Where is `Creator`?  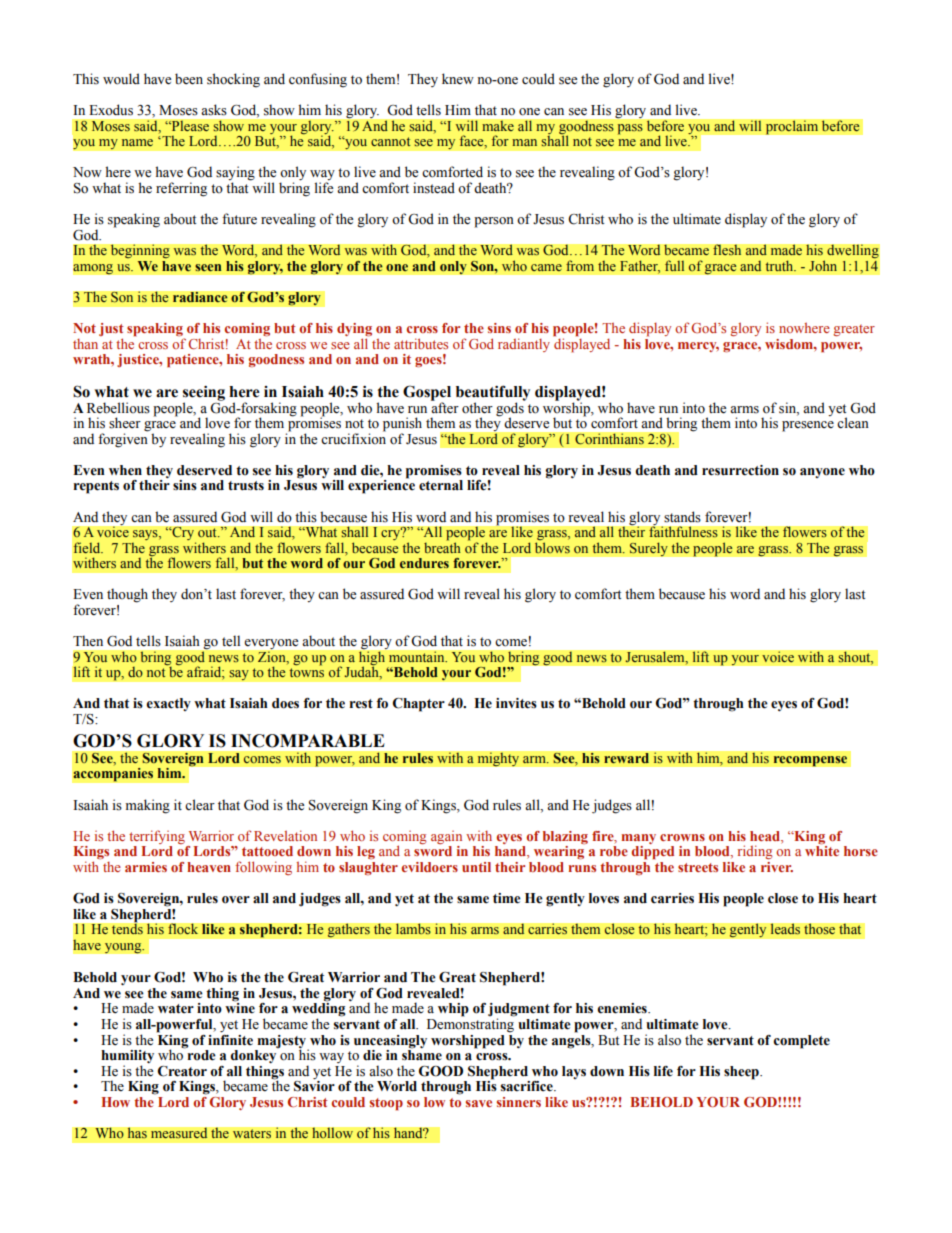
Creator is located at coordinates (182, 1071).
